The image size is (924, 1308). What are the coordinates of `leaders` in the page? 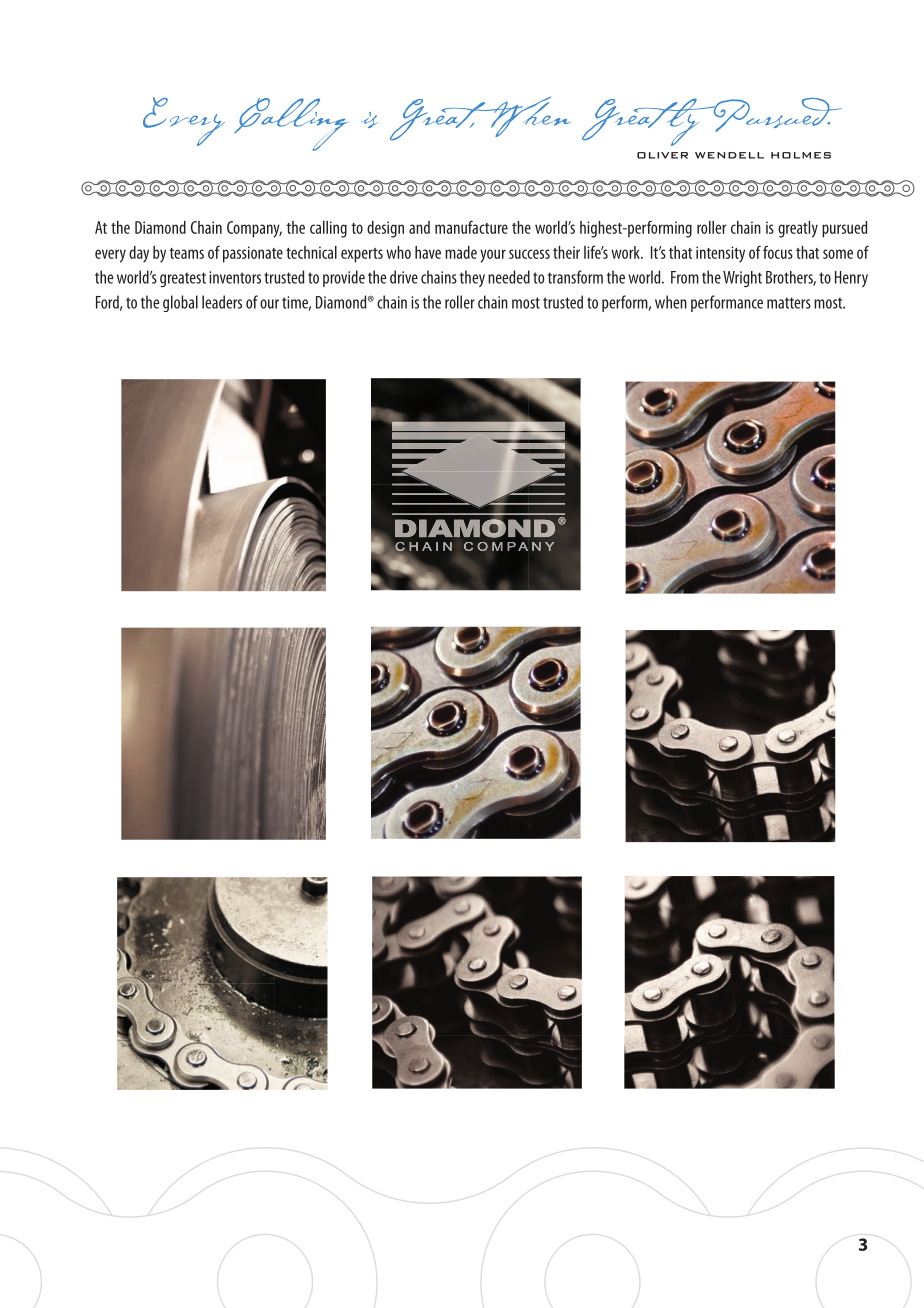 It's located at (222, 302).
